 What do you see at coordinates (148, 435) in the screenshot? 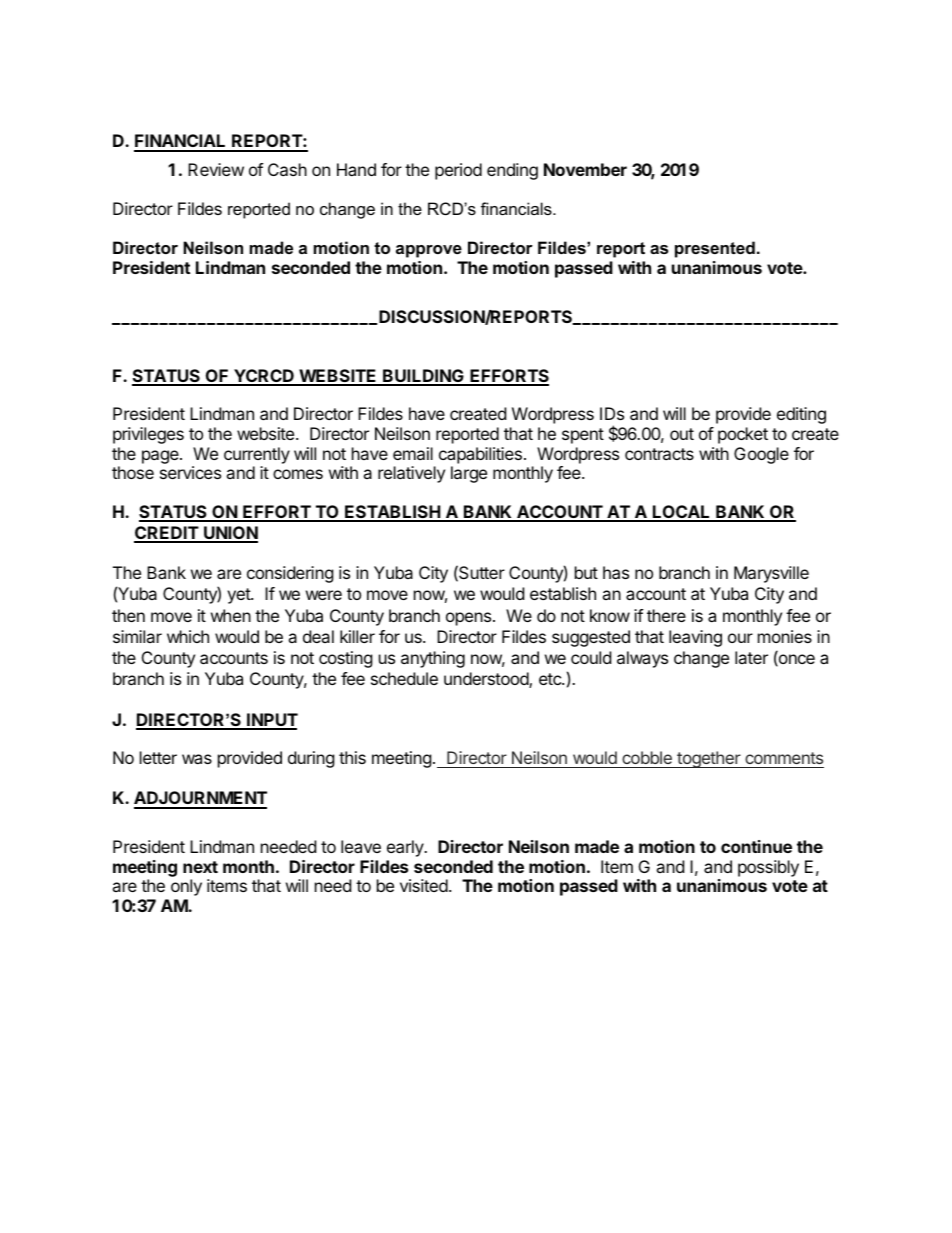
I see `privileges` at bounding box center [148, 435].
